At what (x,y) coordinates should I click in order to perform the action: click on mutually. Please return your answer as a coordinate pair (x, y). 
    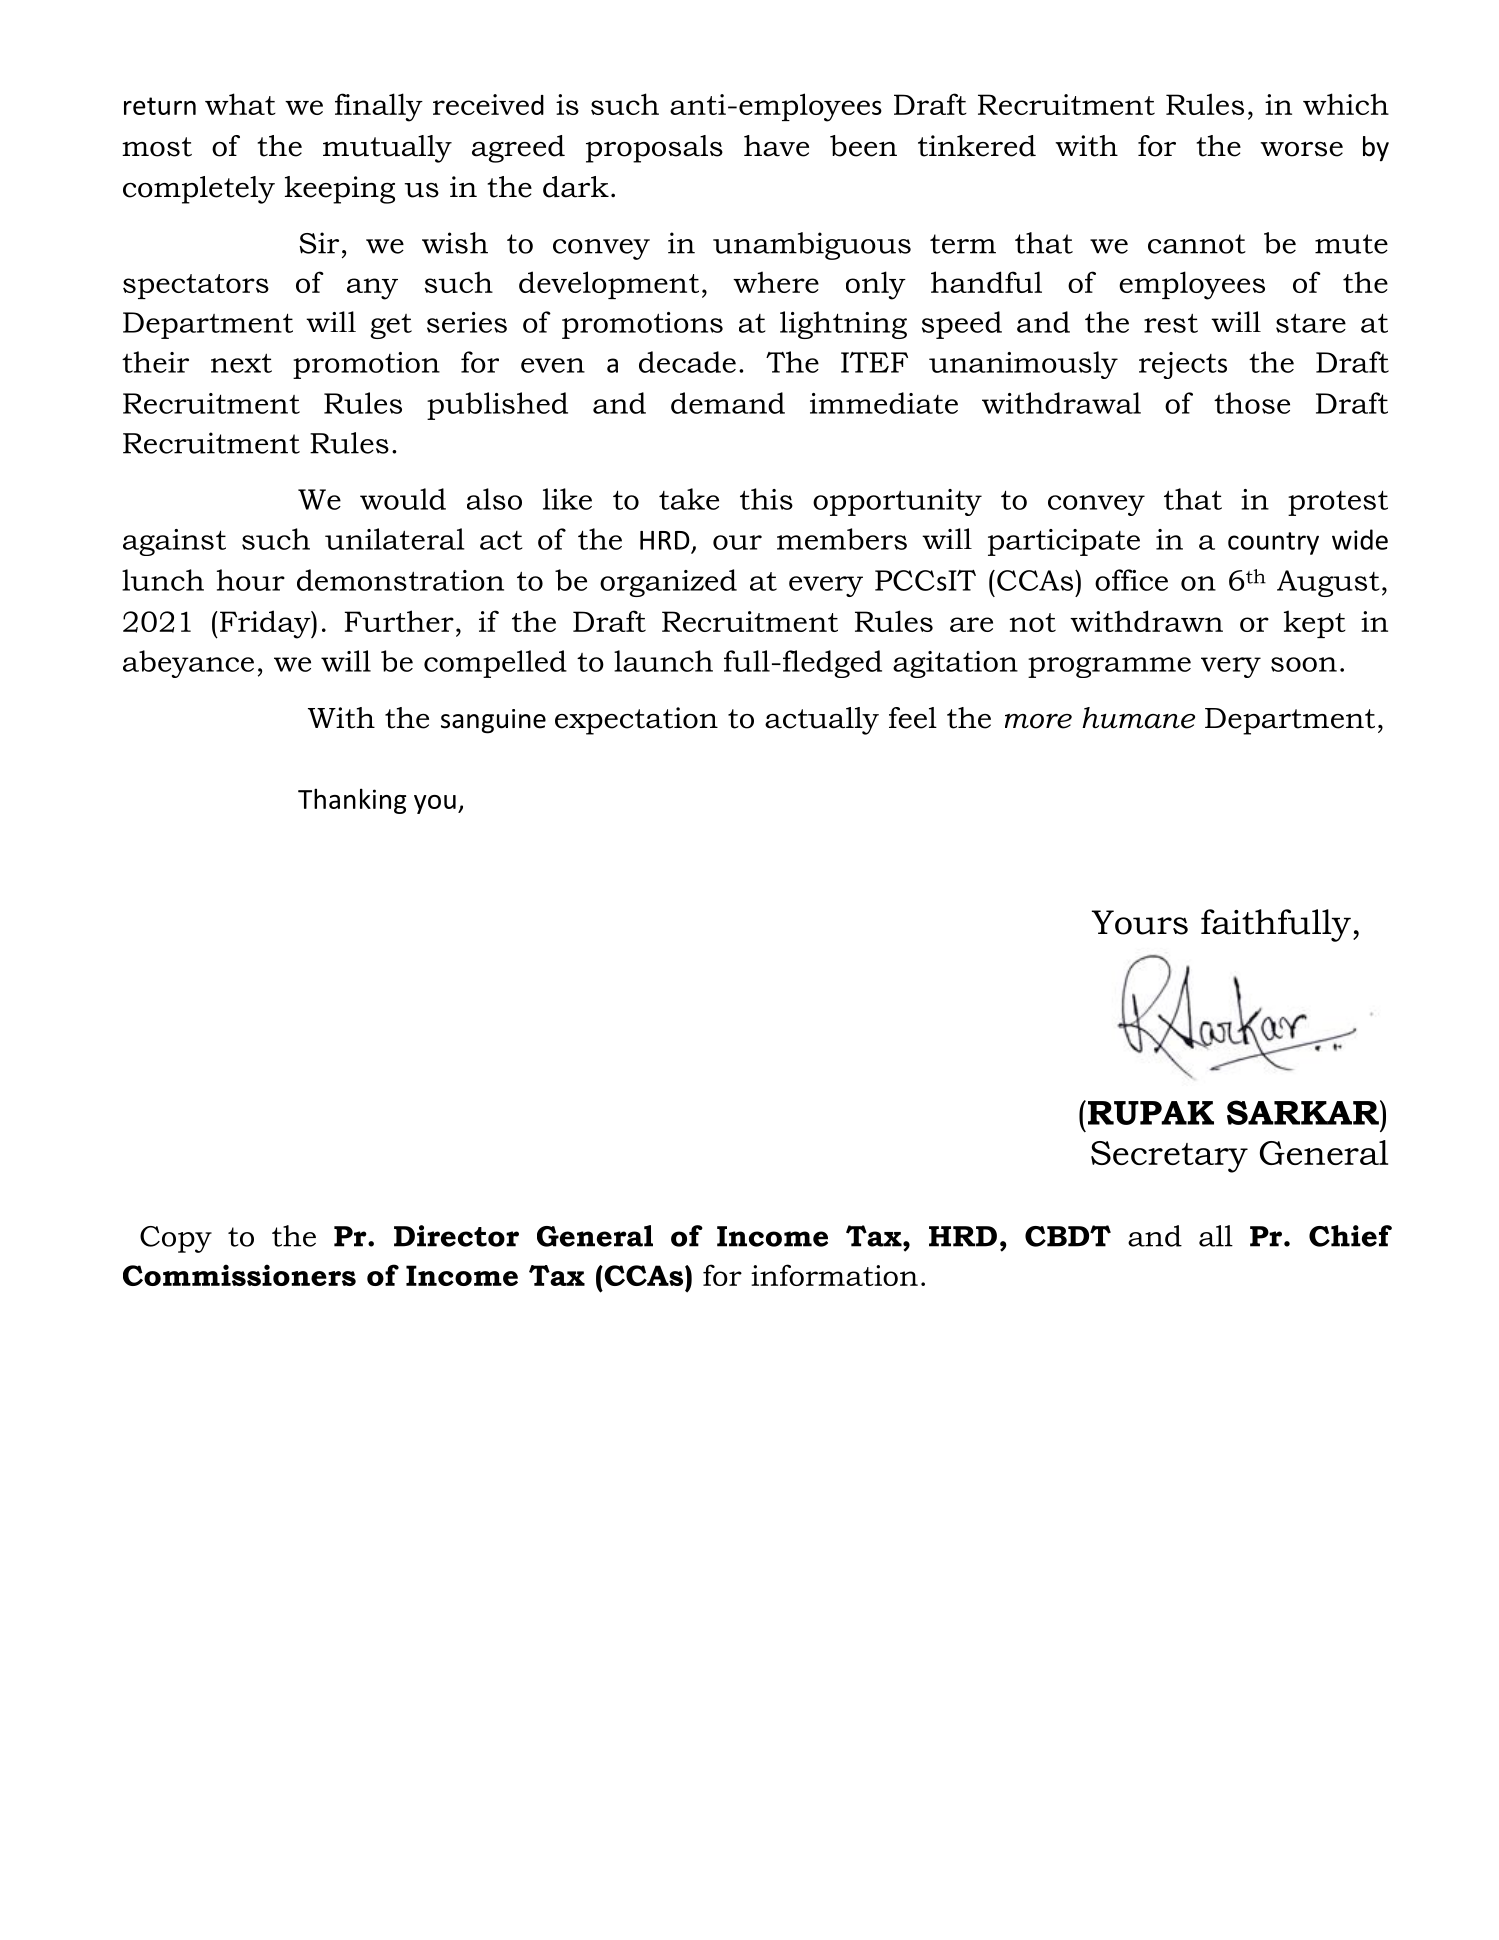
    Looking at the image, I should click on (387, 149).
